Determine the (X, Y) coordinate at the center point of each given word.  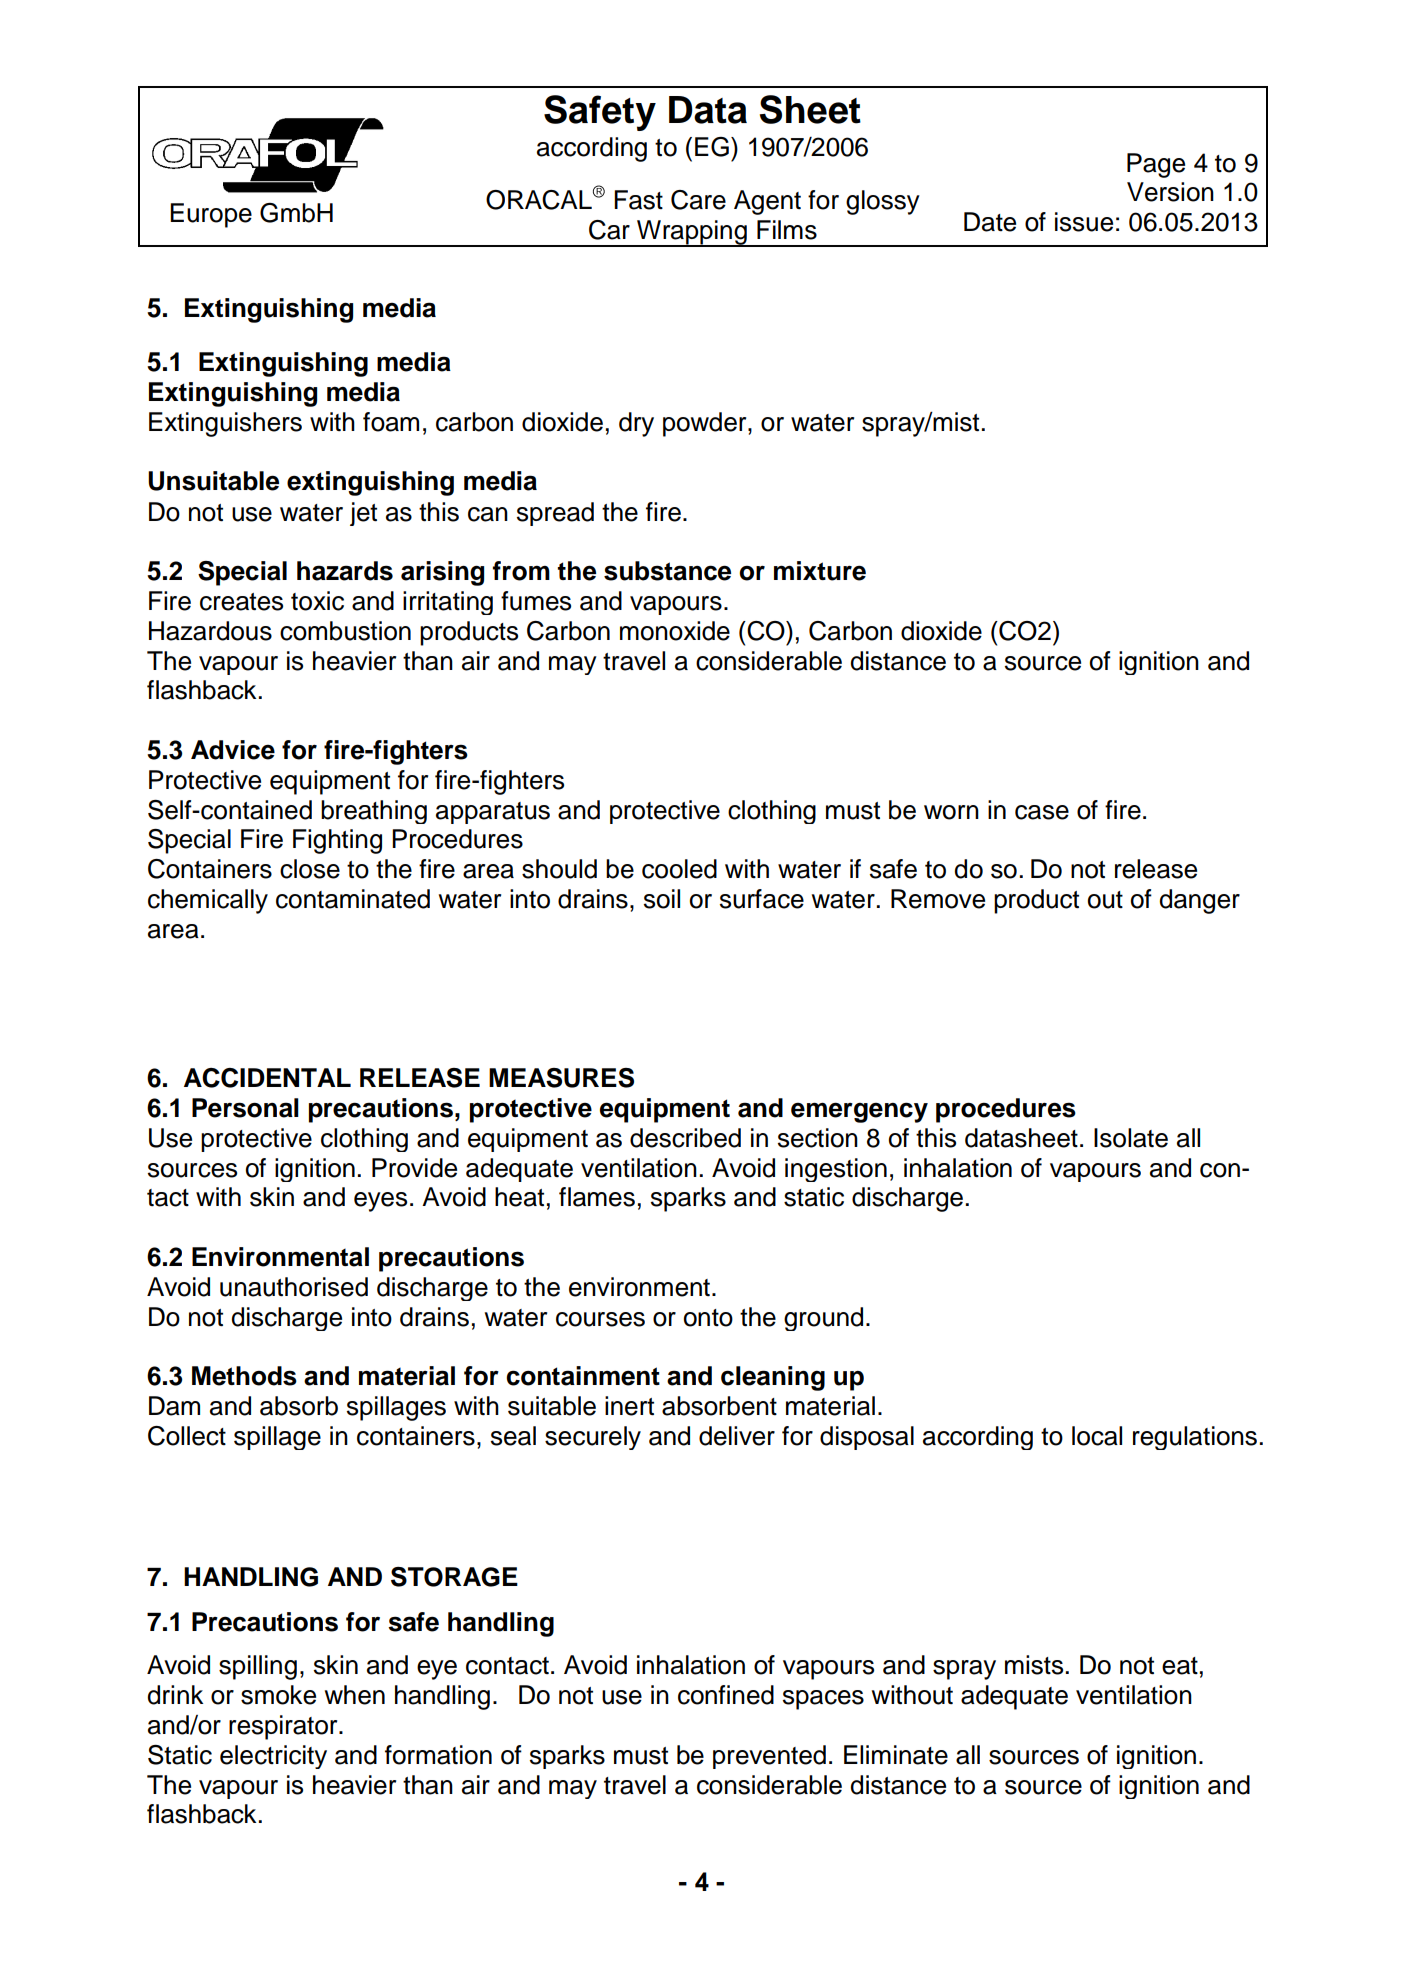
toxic (317, 601)
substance (667, 571)
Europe (211, 215)
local (1097, 1436)
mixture (820, 571)
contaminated (353, 899)
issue (1084, 222)
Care (698, 200)
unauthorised (294, 1287)
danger (1199, 901)
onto (708, 1318)
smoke (278, 1695)
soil (662, 899)
